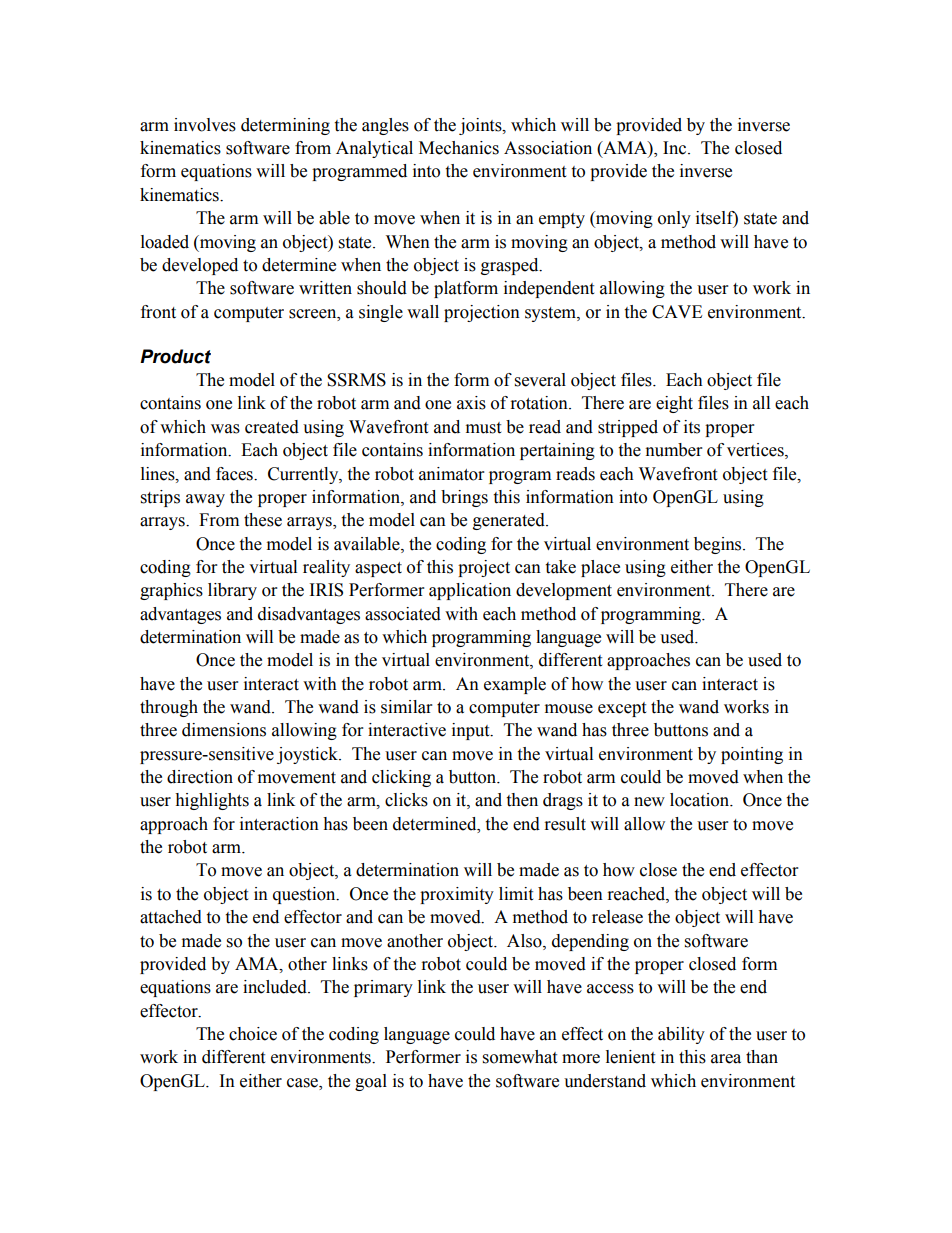 This page has height=1233, width=952. What do you see at coordinates (472, 731) in the page?
I see `input` at bounding box center [472, 731].
